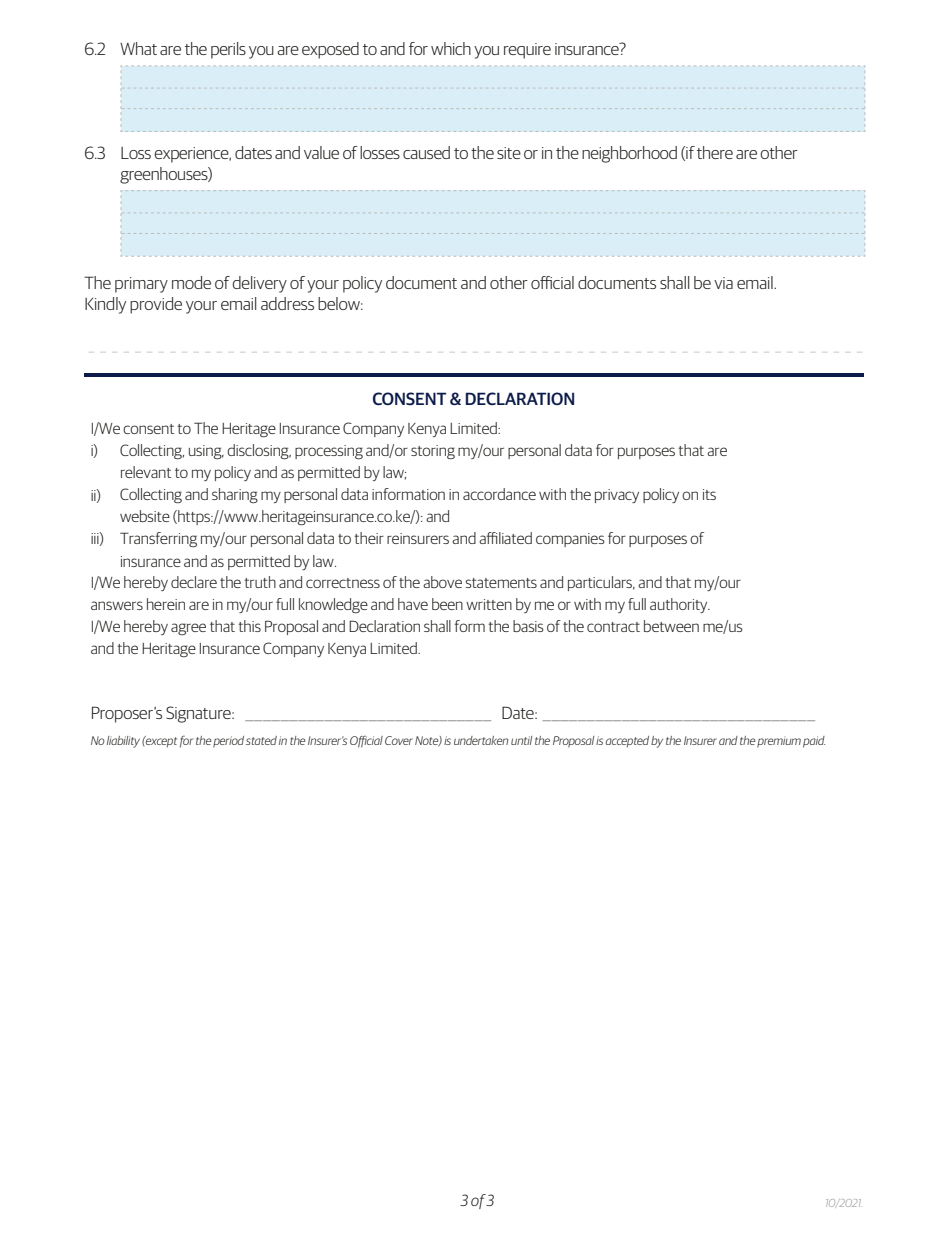  Describe the element at coordinates (723, 283) in the image. I see `via` at that location.
